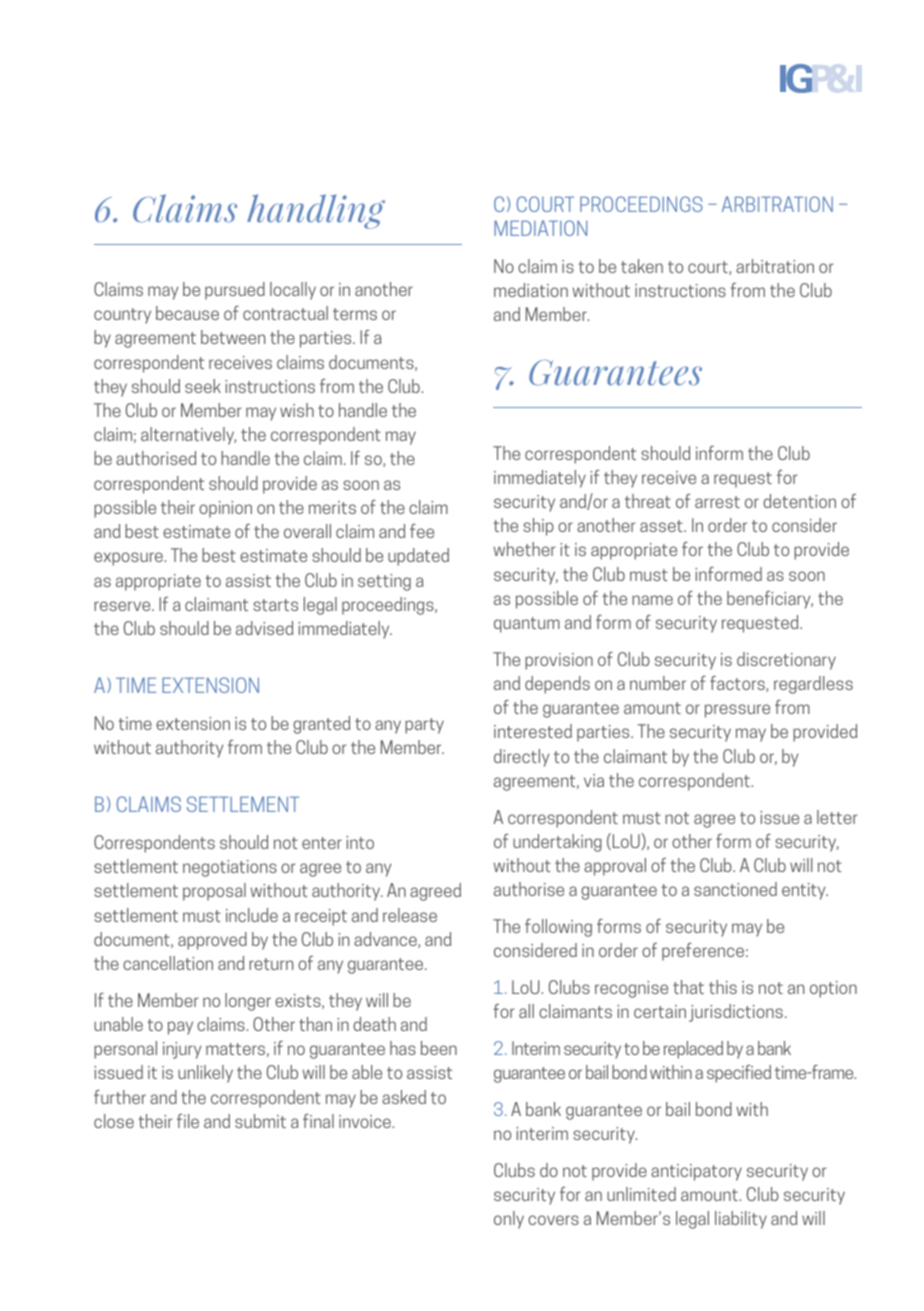 The image size is (924, 1311). I want to click on release, so click(410, 915).
